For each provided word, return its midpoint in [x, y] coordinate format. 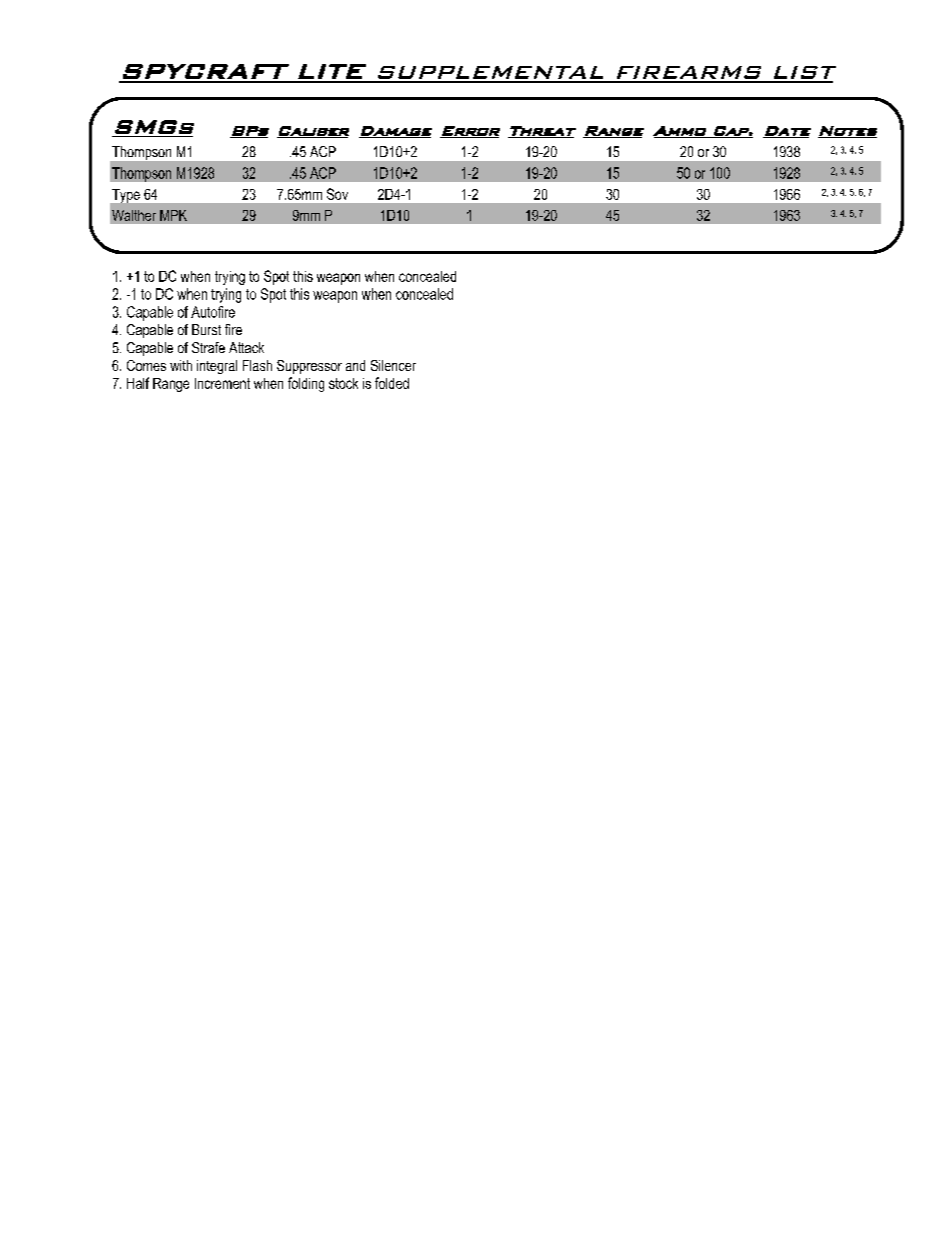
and [355, 365]
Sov [337, 194]
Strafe [208, 347]
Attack [246, 347]
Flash [257, 365]
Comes [146, 365]
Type [126, 196]
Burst [206, 329]
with [181, 365]
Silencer [393, 365]
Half [138, 383]
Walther [134, 215]
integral [217, 367]
